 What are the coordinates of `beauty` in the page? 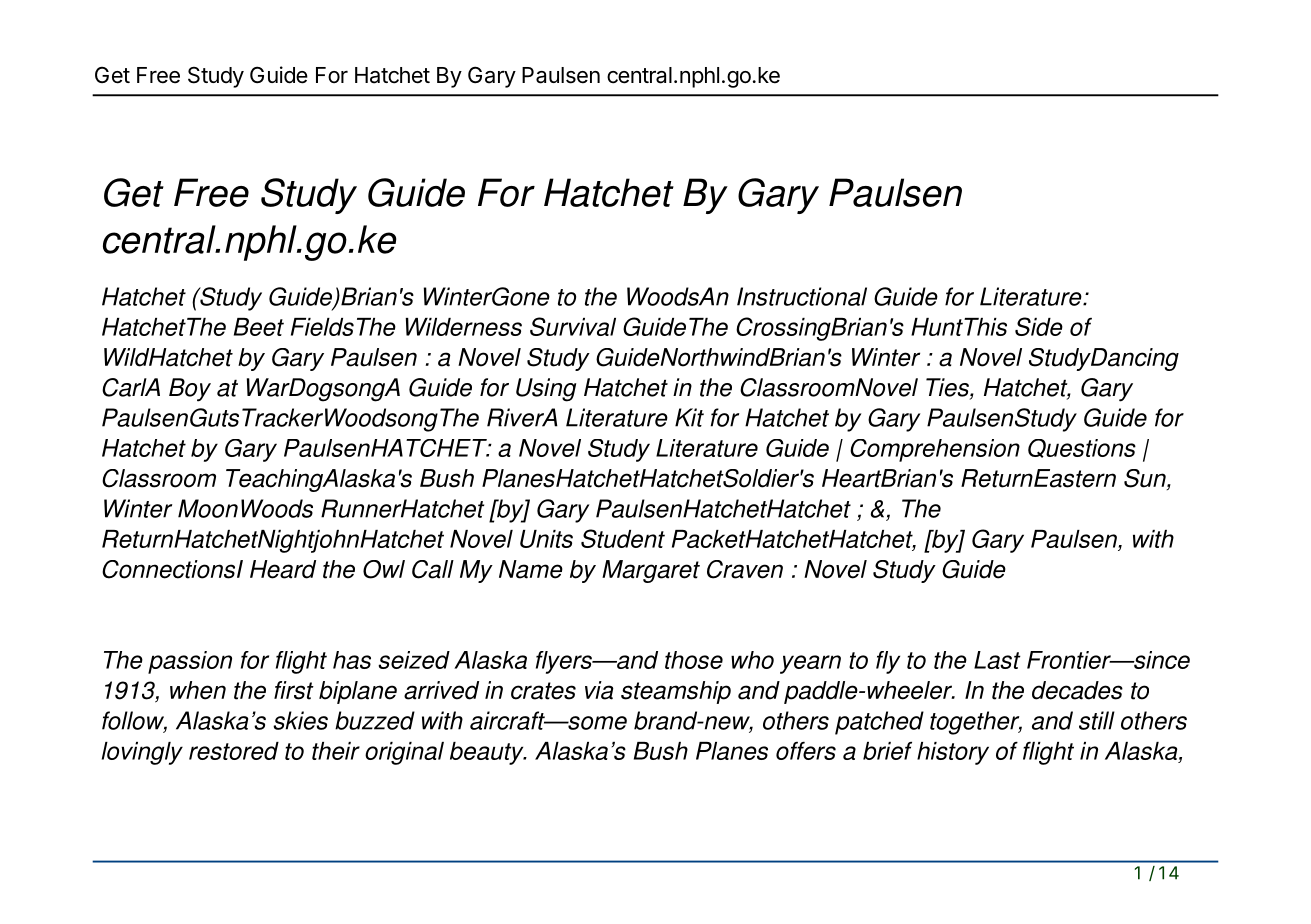 It's located at (488, 753).
